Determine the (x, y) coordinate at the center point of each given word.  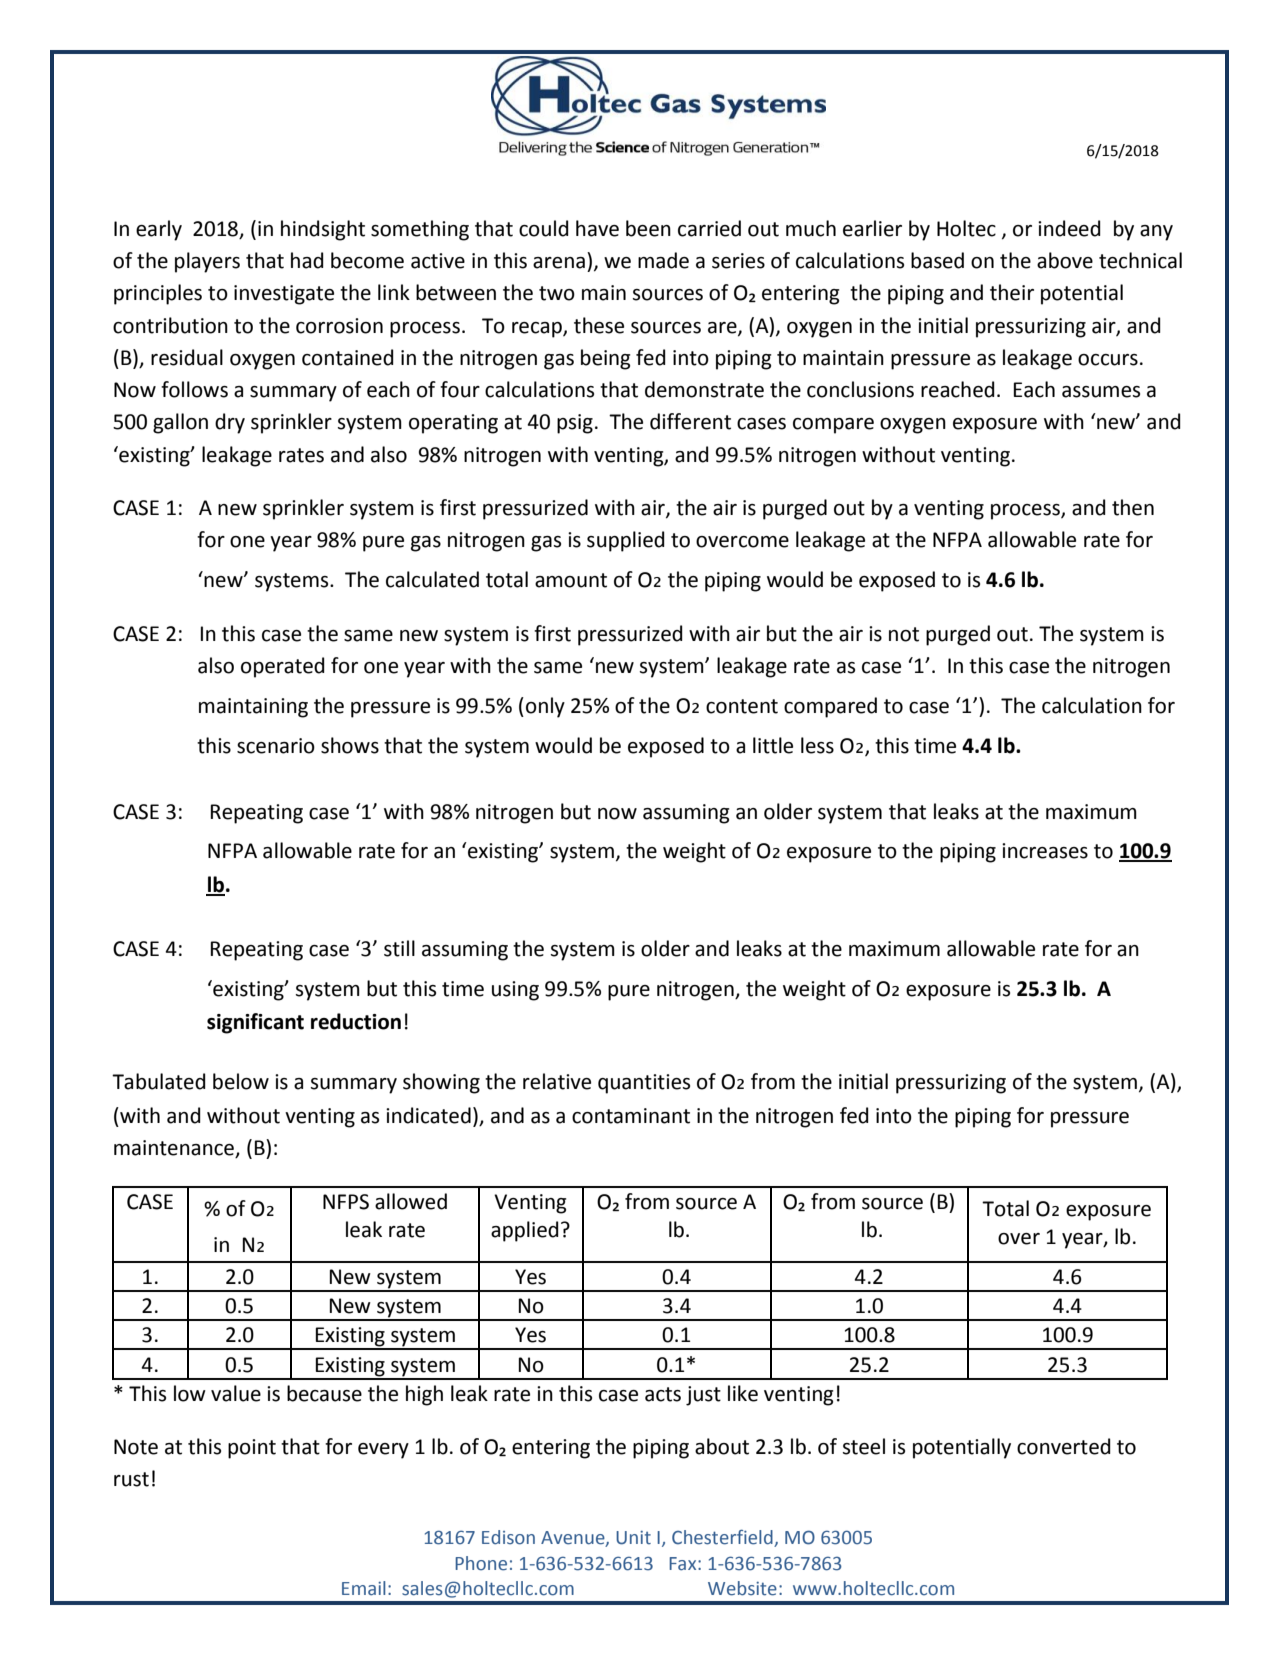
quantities (644, 1084)
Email (364, 1588)
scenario (276, 746)
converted (1064, 1446)
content (742, 706)
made (663, 260)
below (241, 1081)
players (207, 262)
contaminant (631, 1116)
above (1065, 260)
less (817, 745)
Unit (633, 1538)
